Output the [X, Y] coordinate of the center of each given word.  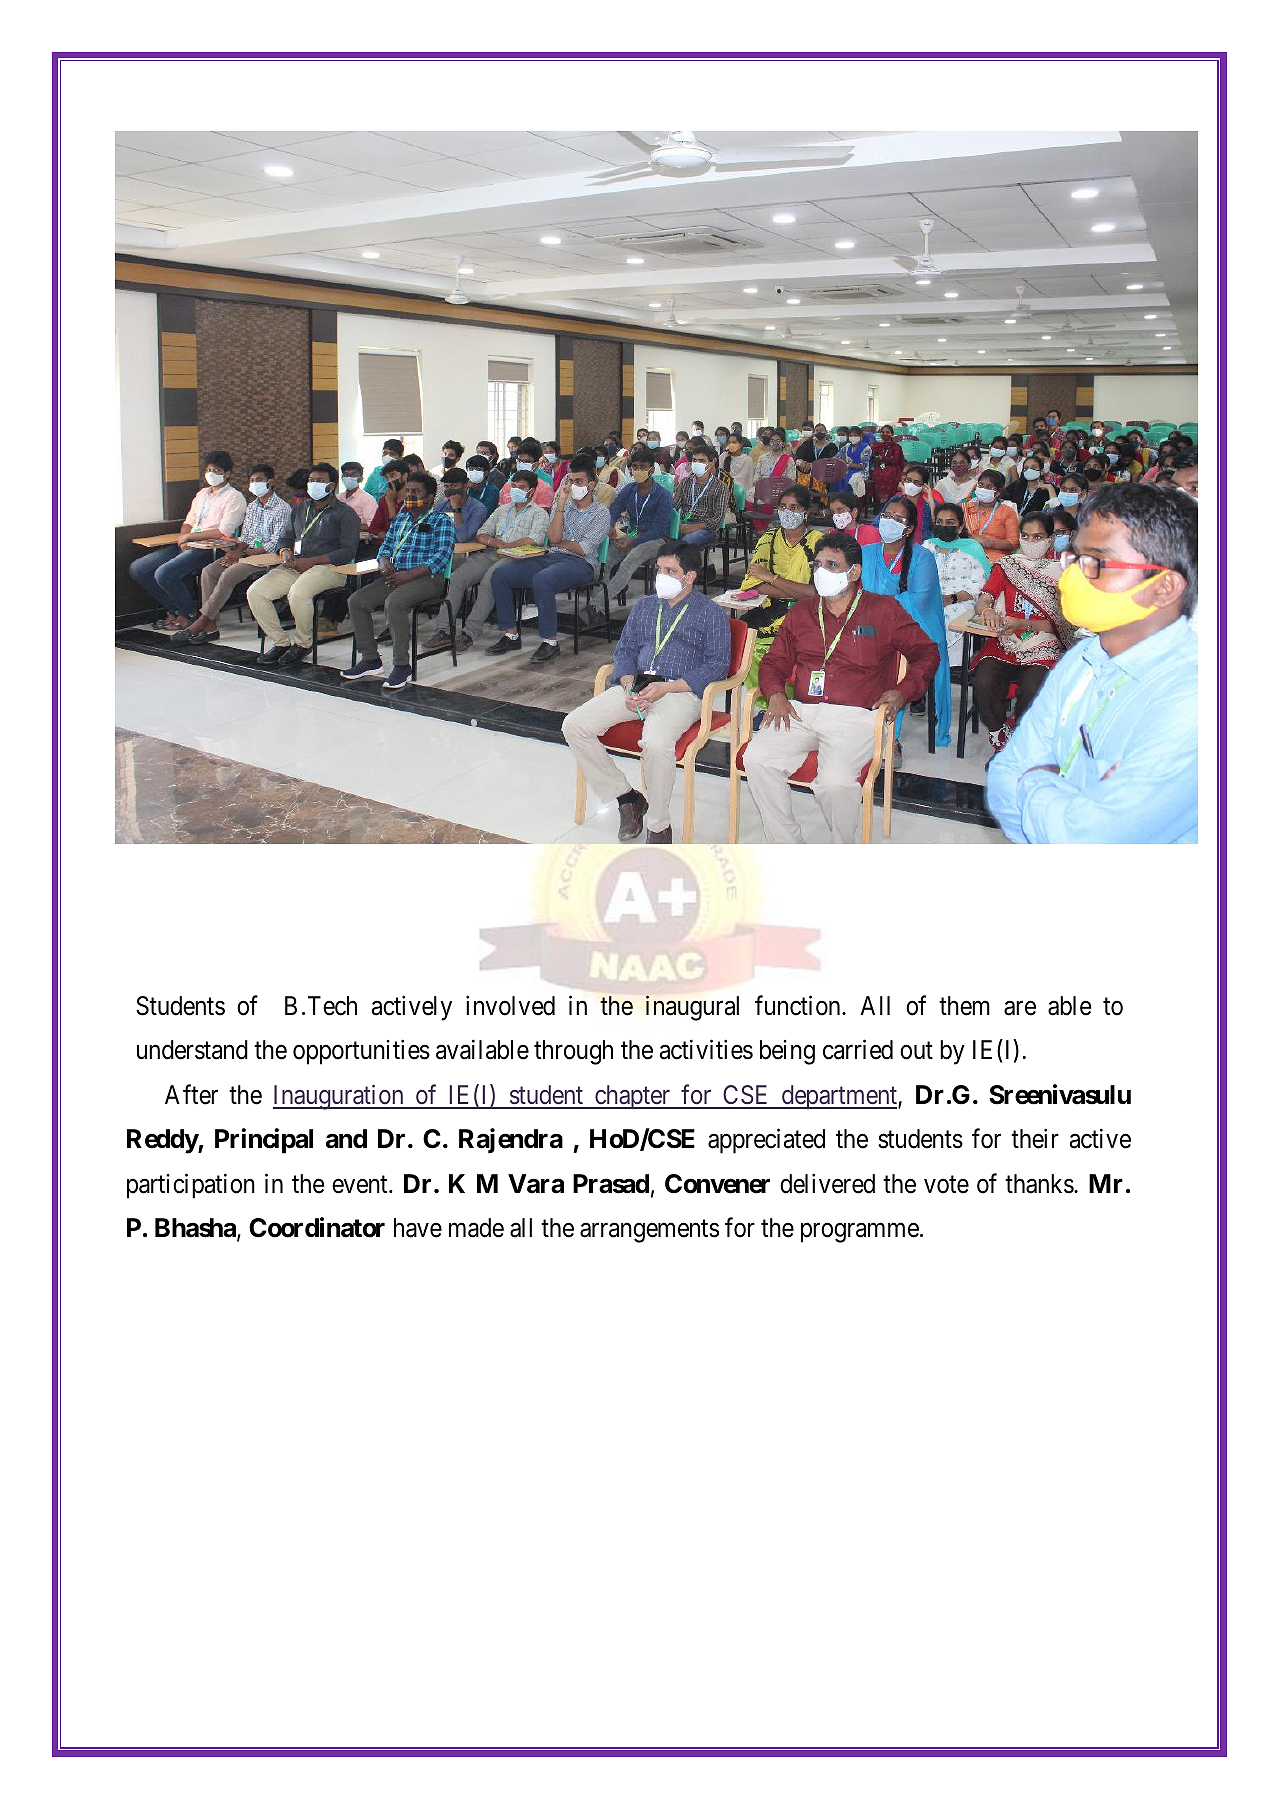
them [964, 1006]
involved [510, 1005]
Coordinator [317, 1227]
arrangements [649, 1231]
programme [860, 1233]
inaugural [692, 1008]
